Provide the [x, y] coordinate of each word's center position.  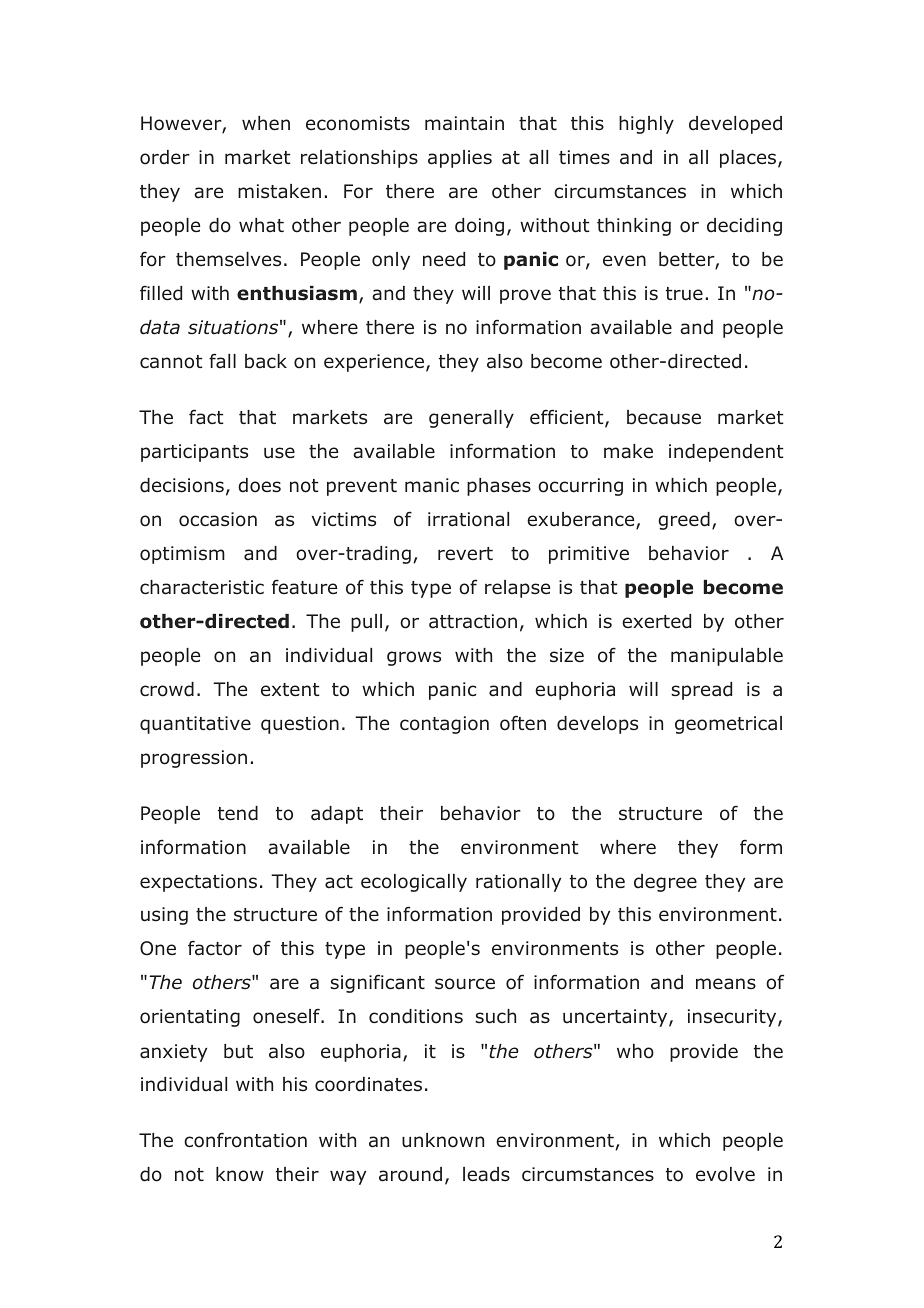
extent [290, 689]
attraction [473, 621]
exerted [656, 621]
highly [646, 125]
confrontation [245, 1140]
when [266, 123]
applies [460, 159]
